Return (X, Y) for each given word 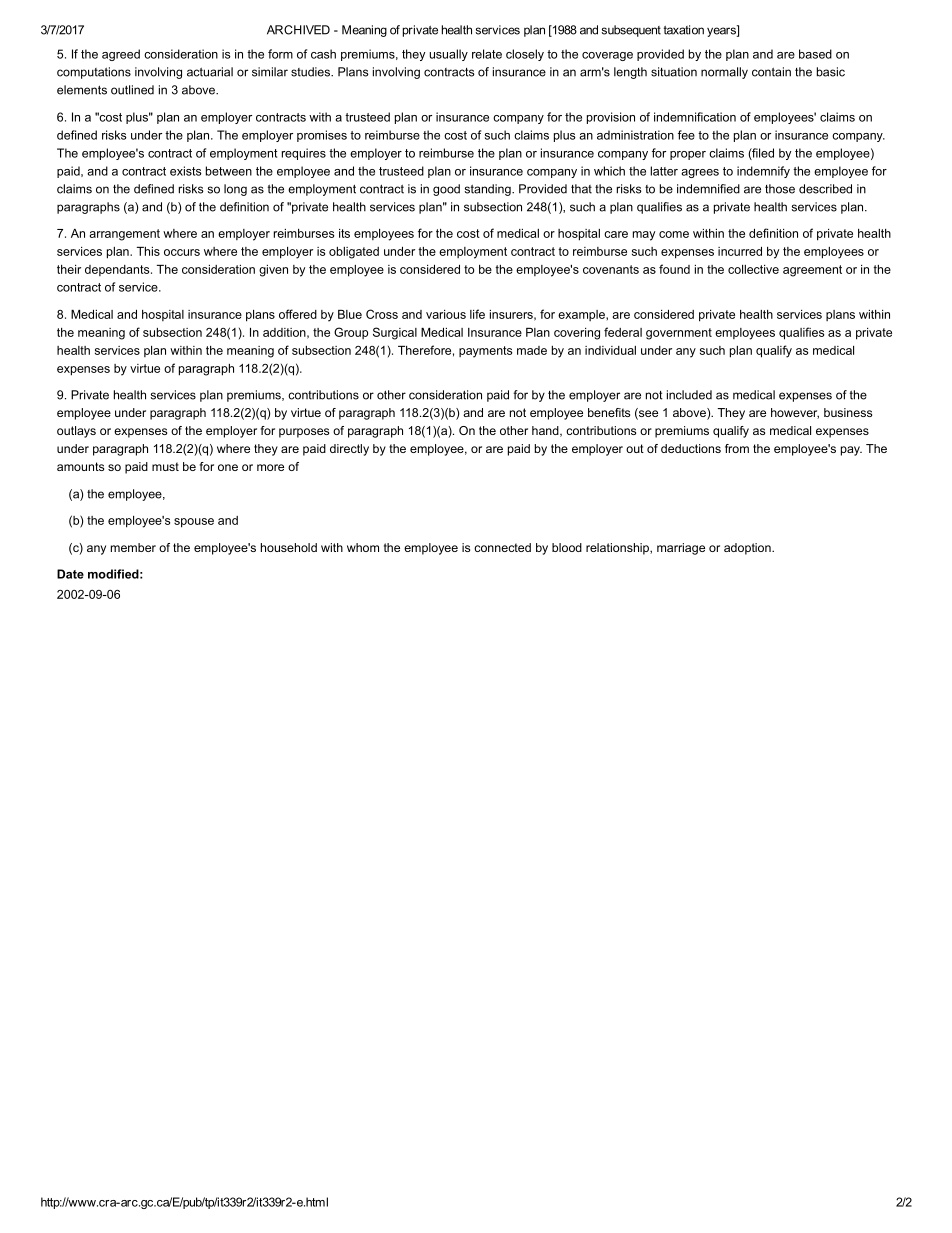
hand (546, 431)
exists (186, 171)
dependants (118, 270)
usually (448, 55)
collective (753, 269)
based (815, 54)
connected (502, 547)
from (737, 448)
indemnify (763, 172)
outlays (76, 432)
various (446, 314)
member (133, 547)
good (446, 190)
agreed (121, 55)
